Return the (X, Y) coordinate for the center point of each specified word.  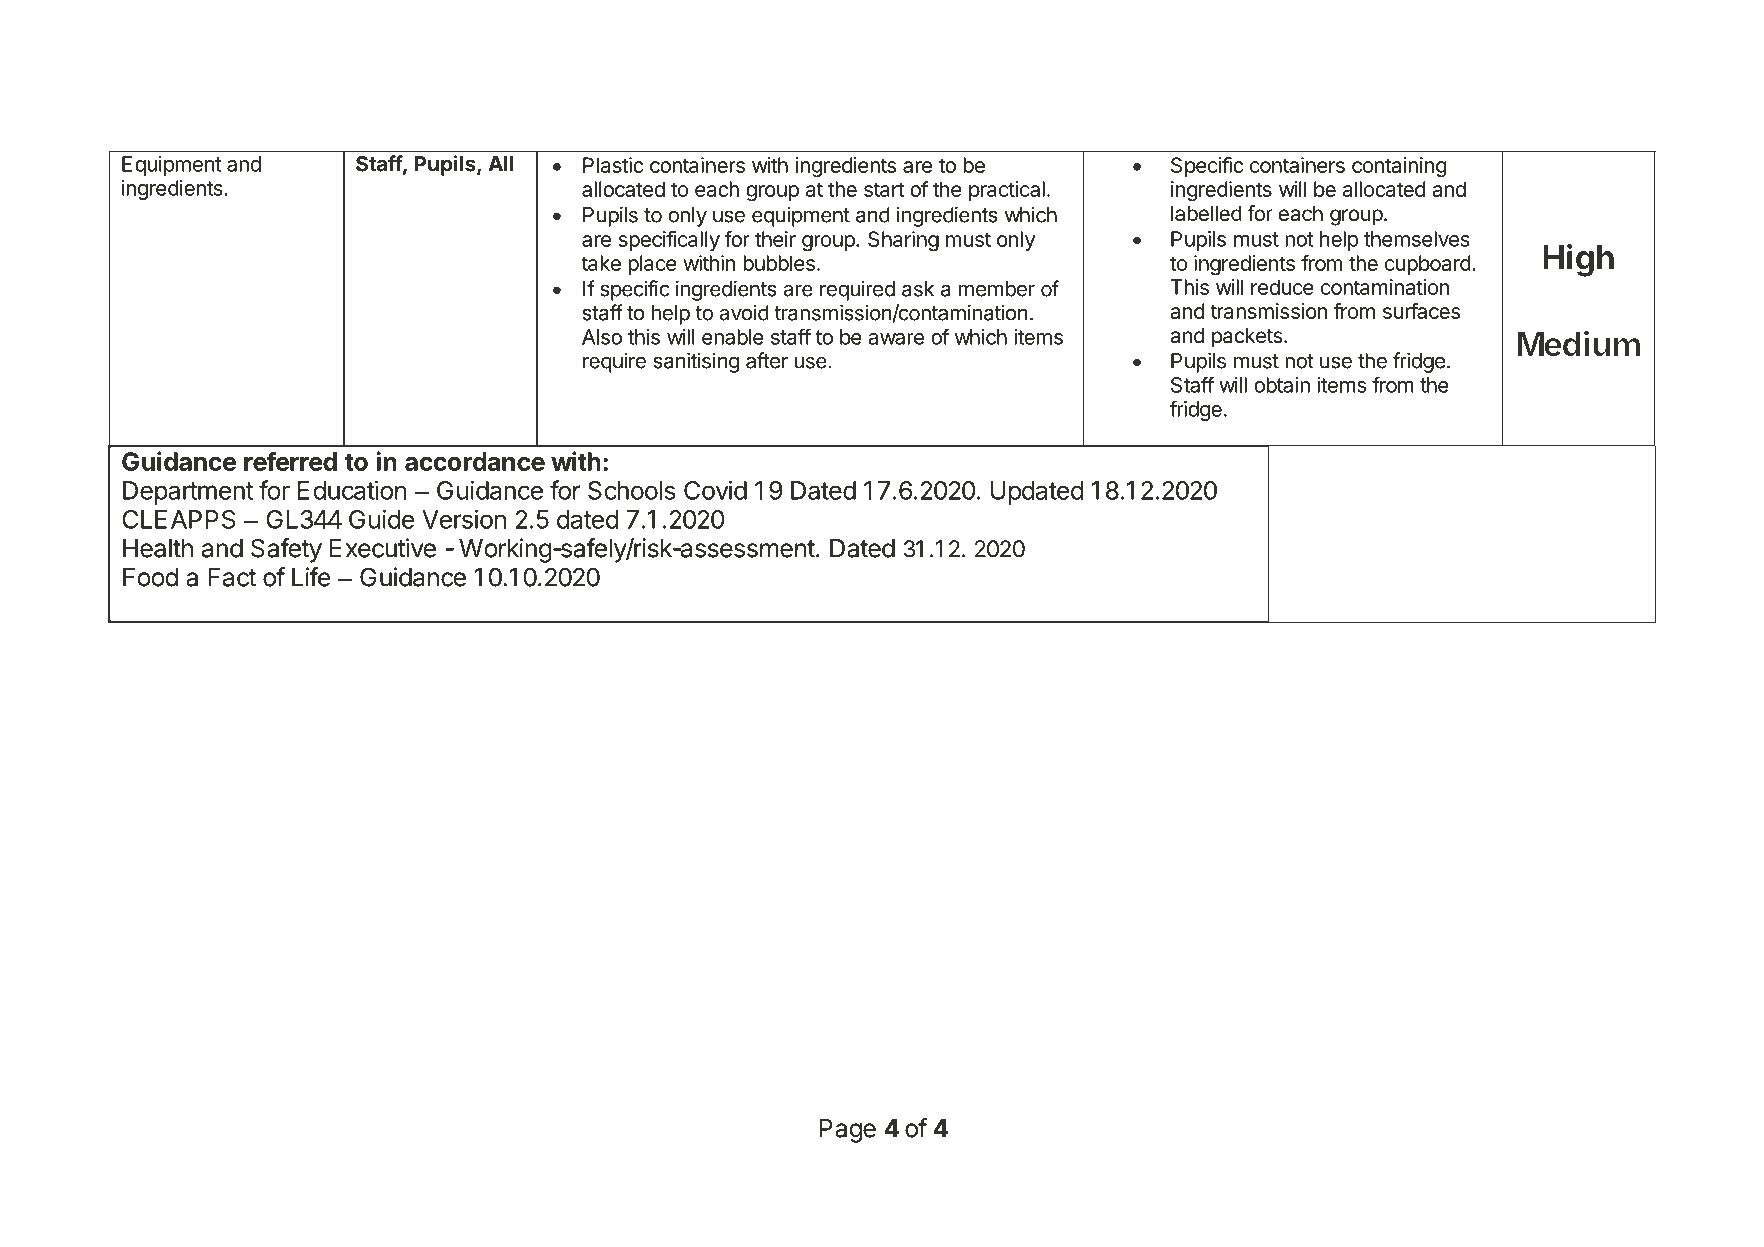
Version (464, 519)
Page (847, 1131)
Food (150, 577)
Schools (632, 490)
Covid (715, 490)
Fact (232, 577)
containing (1399, 167)
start (884, 189)
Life (311, 577)
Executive (383, 548)
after (767, 360)
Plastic (613, 165)
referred (290, 461)
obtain (1282, 385)
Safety (286, 550)
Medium (1578, 344)
